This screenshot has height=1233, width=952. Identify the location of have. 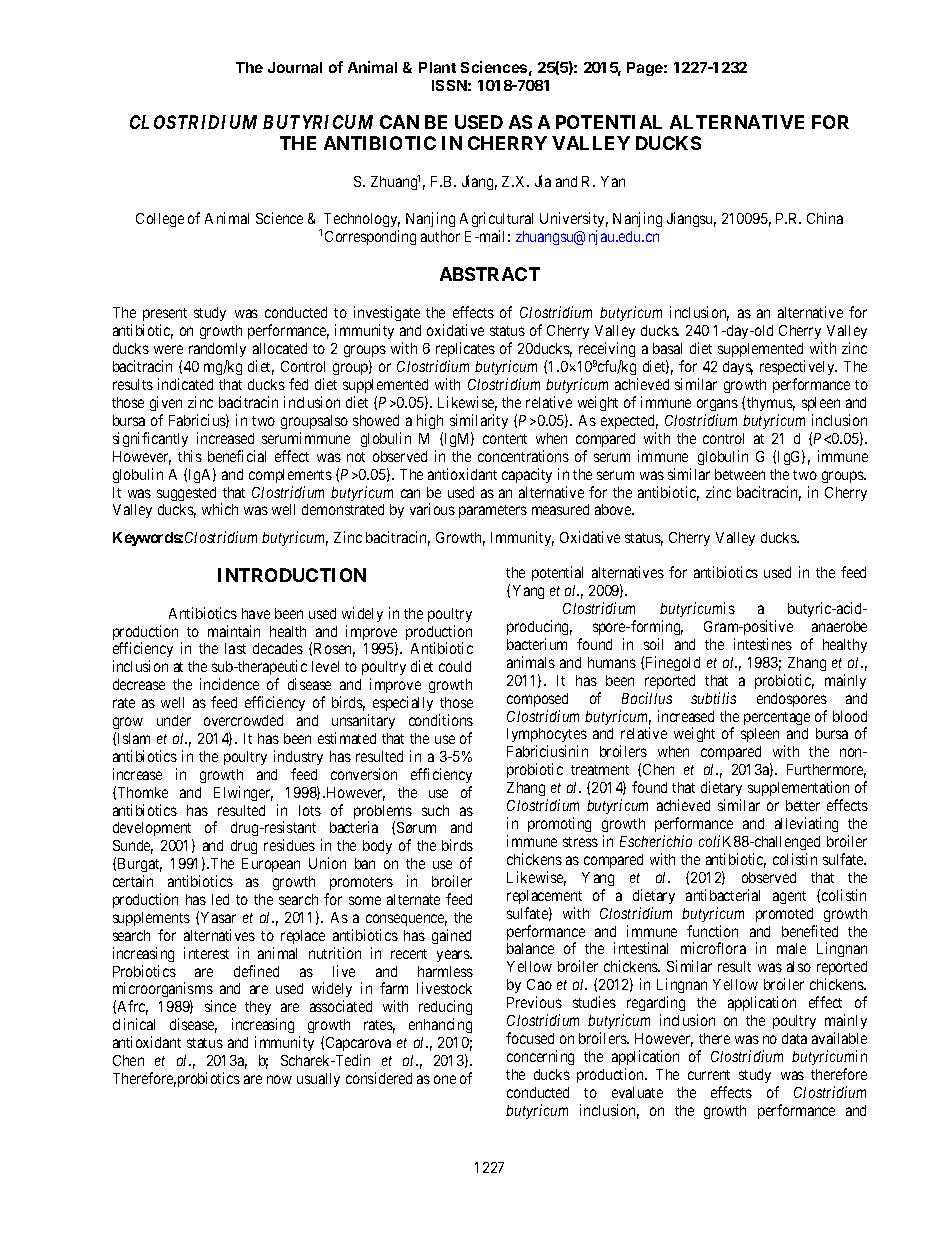
(256, 613).
